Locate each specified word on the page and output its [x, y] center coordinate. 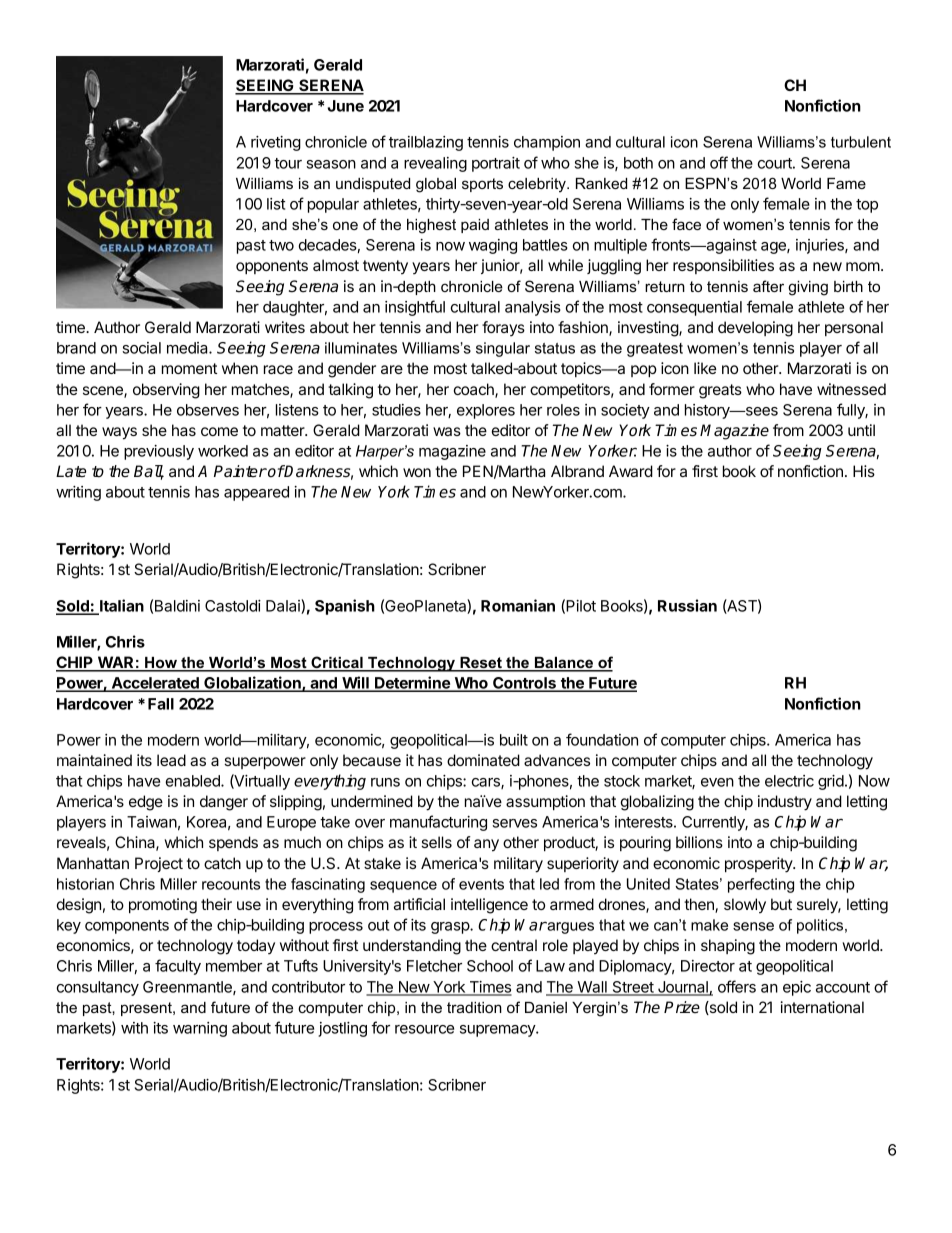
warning [200, 1029]
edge [146, 803]
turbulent [861, 142]
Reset [481, 664]
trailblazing [426, 143]
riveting [276, 143]
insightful [415, 308]
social [141, 348]
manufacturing [438, 823]
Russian [687, 605]
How [161, 664]
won [417, 472]
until [861, 430]
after [768, 286]
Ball [149, 472]
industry [785, 803]
